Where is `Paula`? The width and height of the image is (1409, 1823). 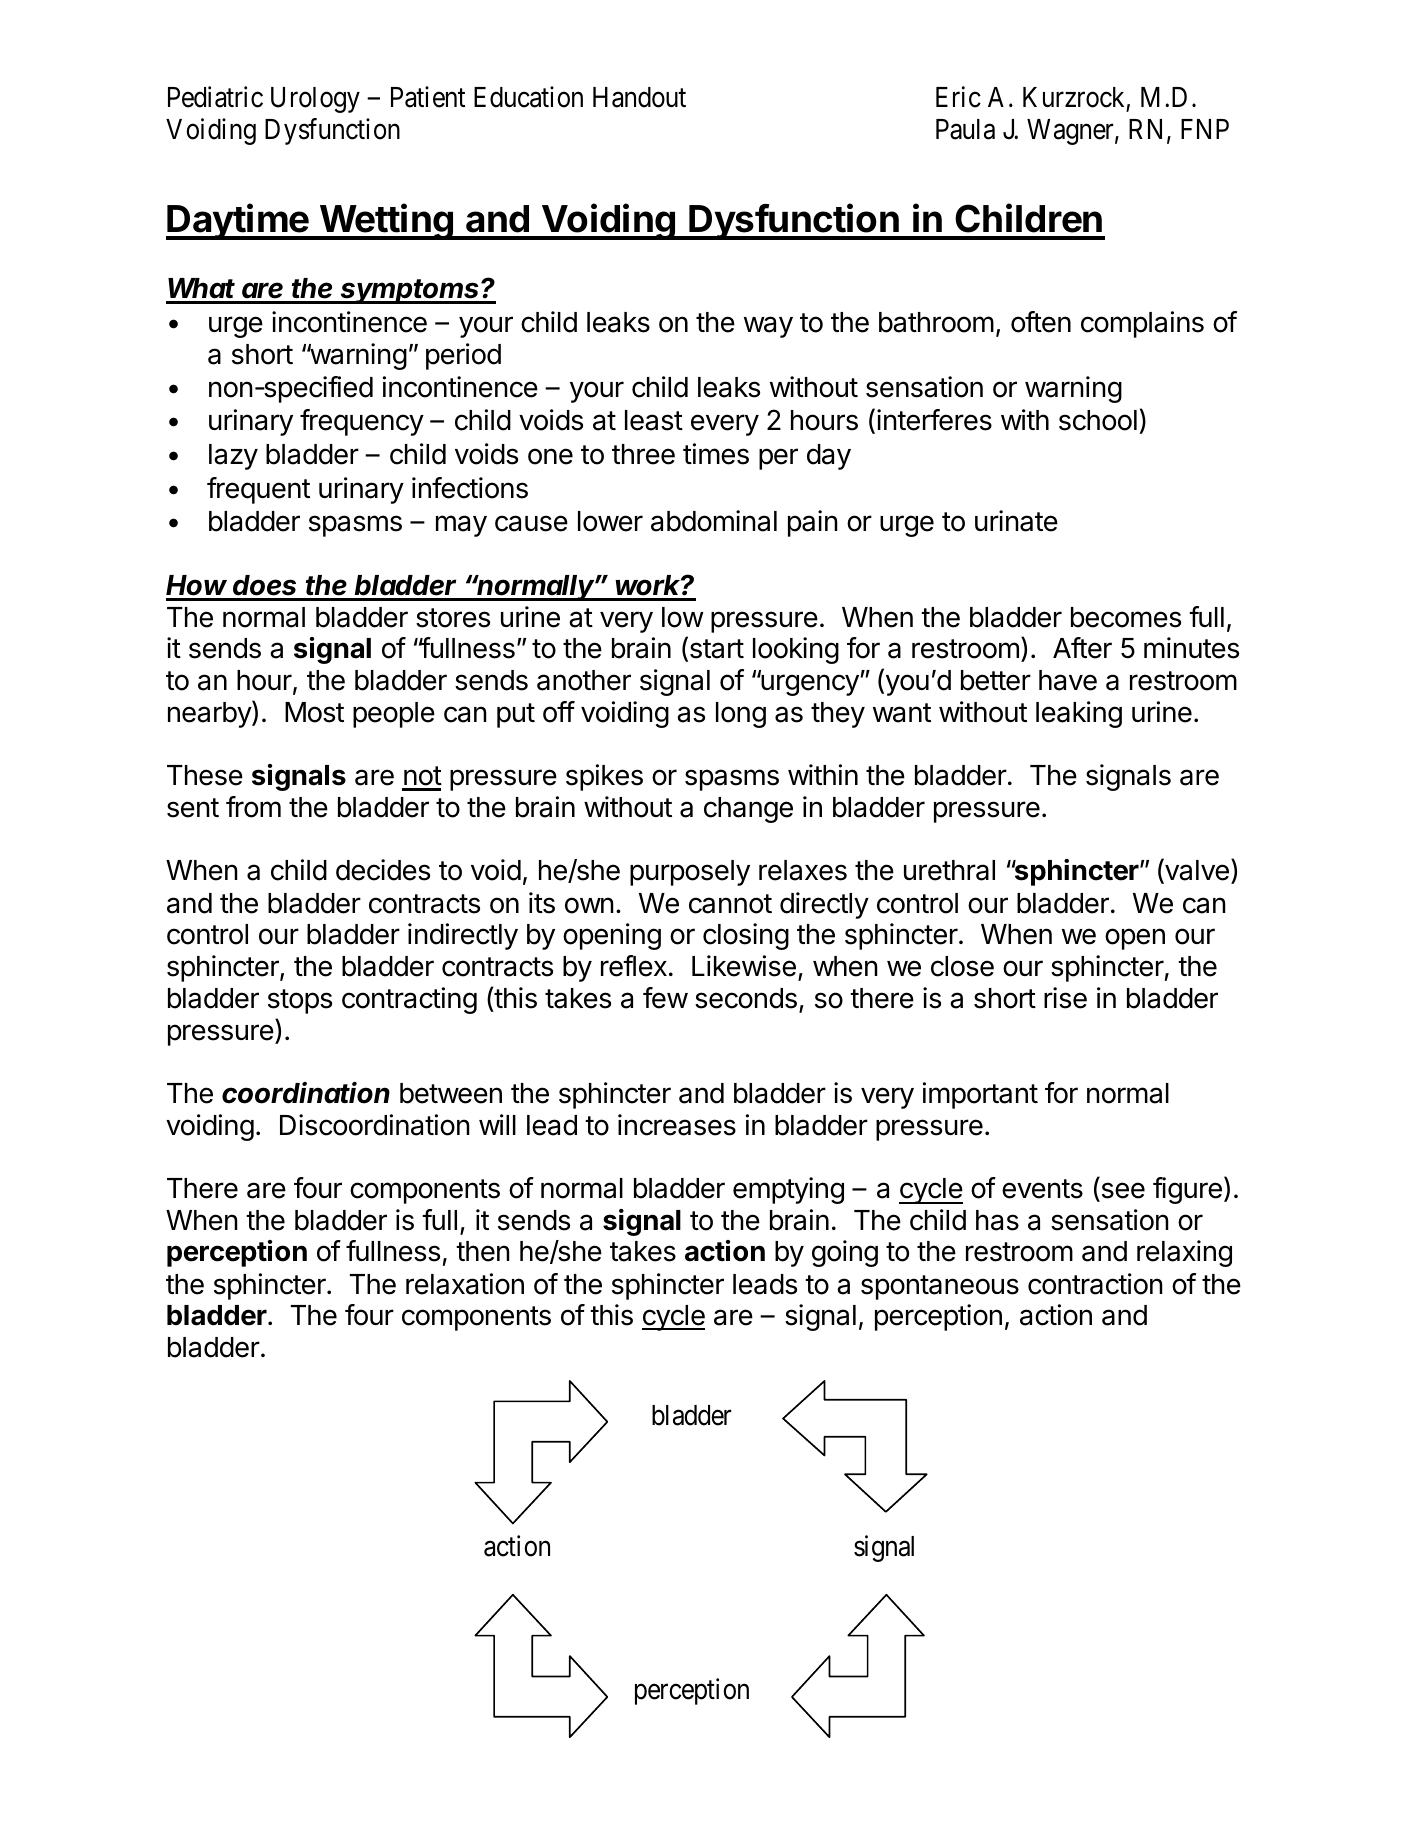 Paula is located at coordinates (965, 129).
